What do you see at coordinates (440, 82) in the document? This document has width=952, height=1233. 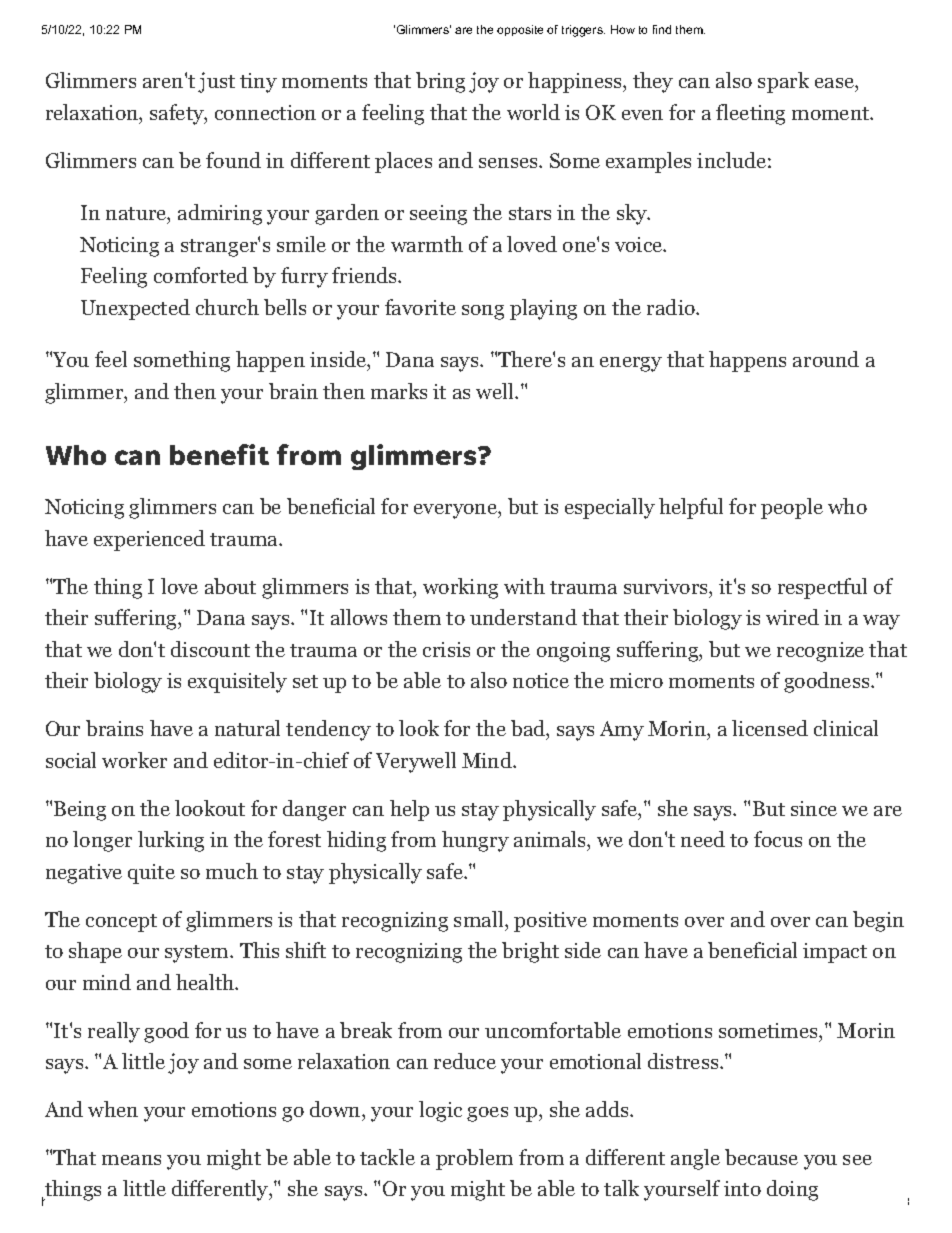 I see `bring` at bounding box center [440, 82].
